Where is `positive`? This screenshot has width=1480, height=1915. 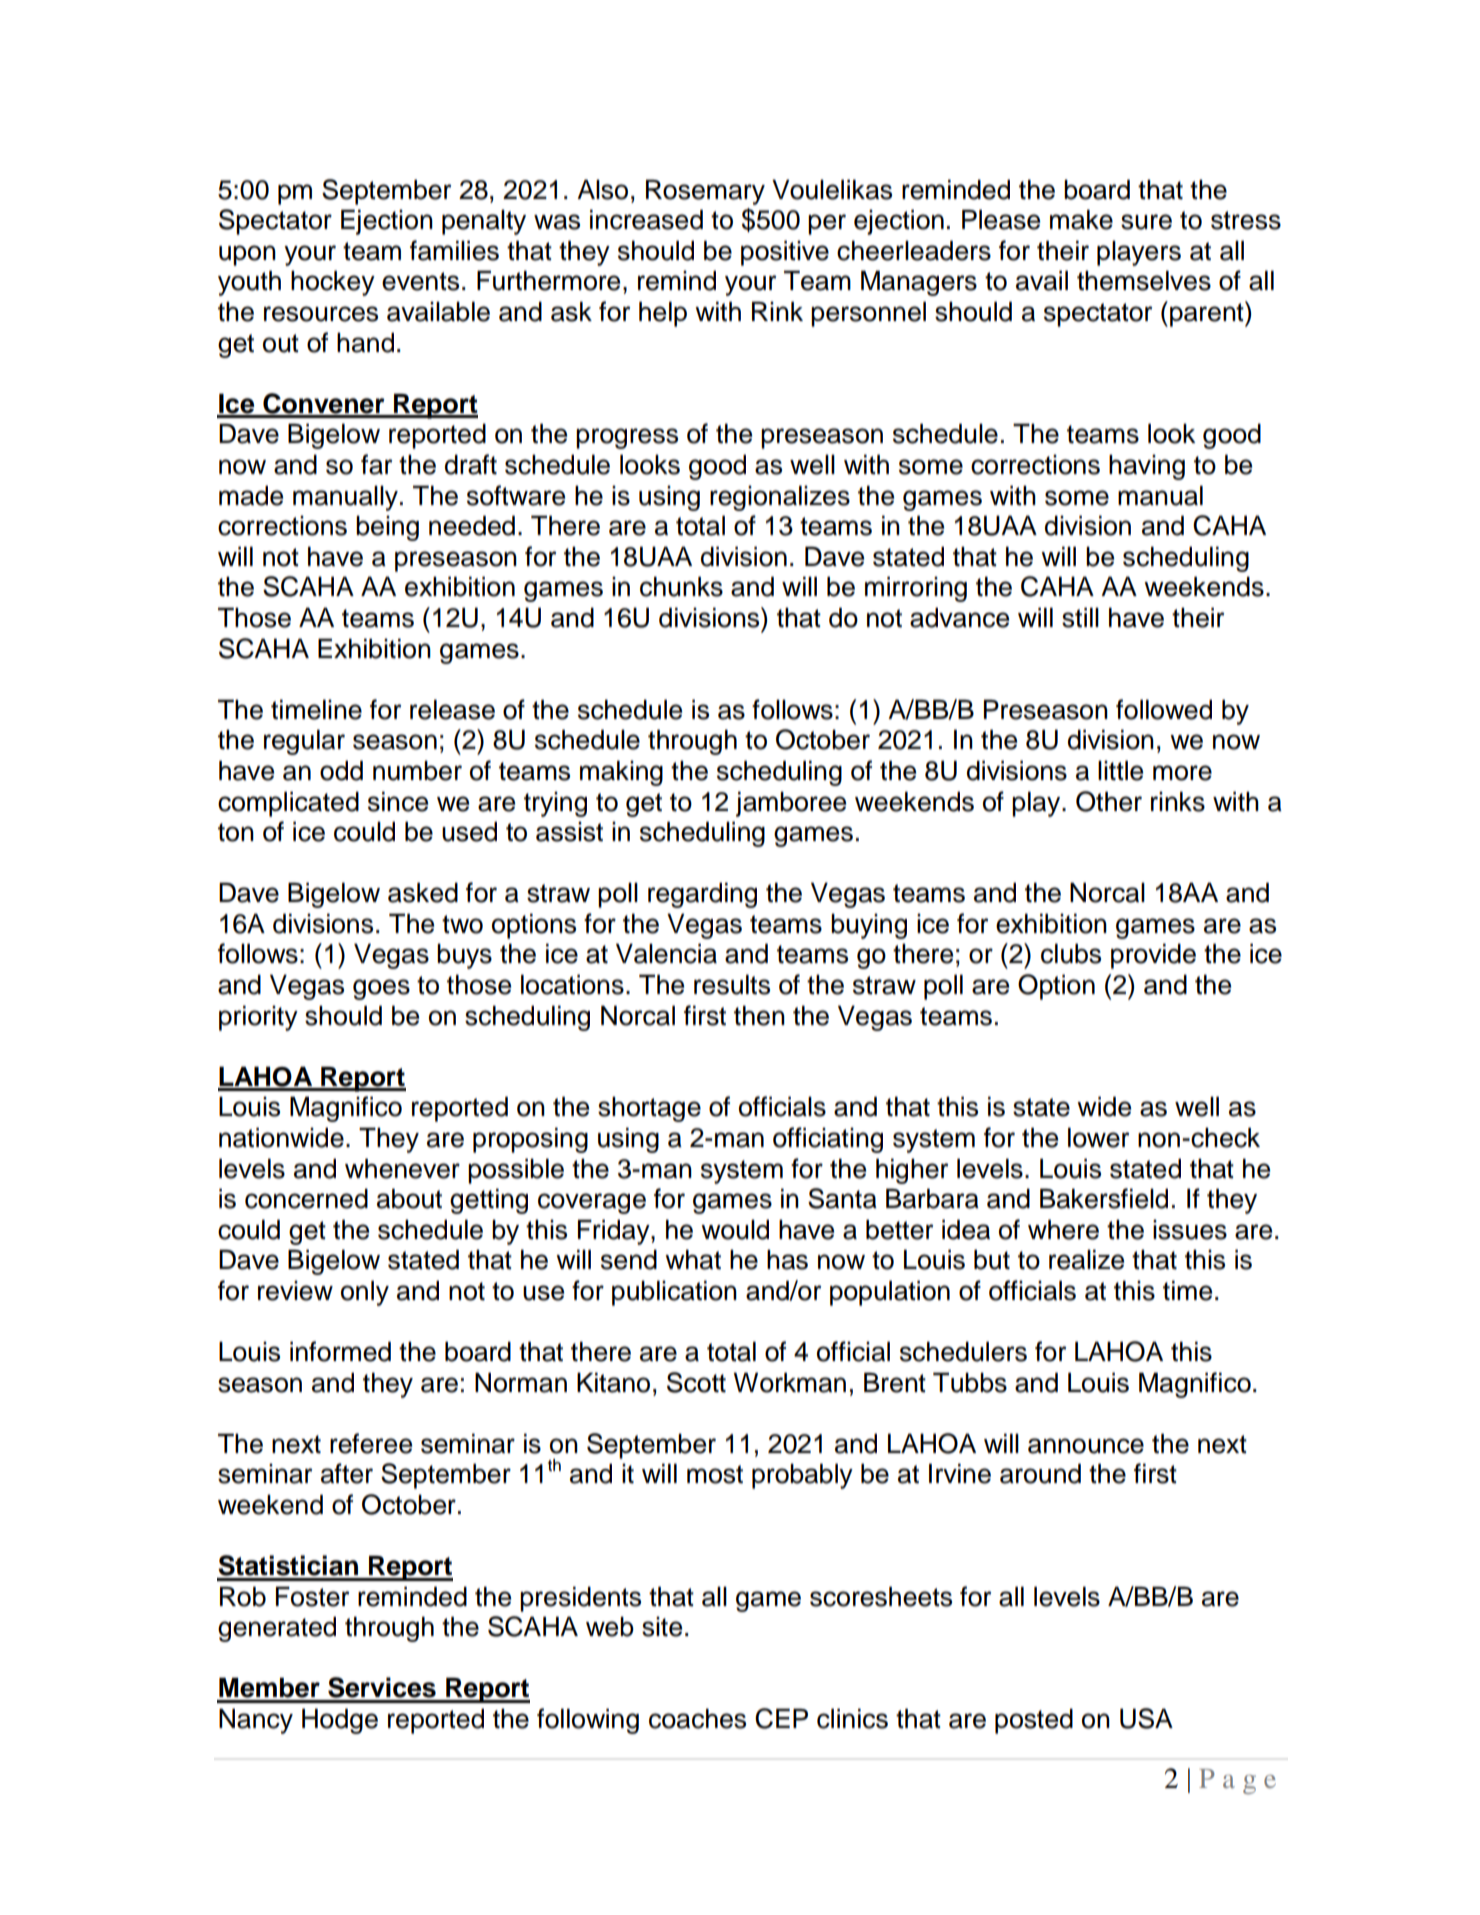
positive is located at coordinates (785, 253).
